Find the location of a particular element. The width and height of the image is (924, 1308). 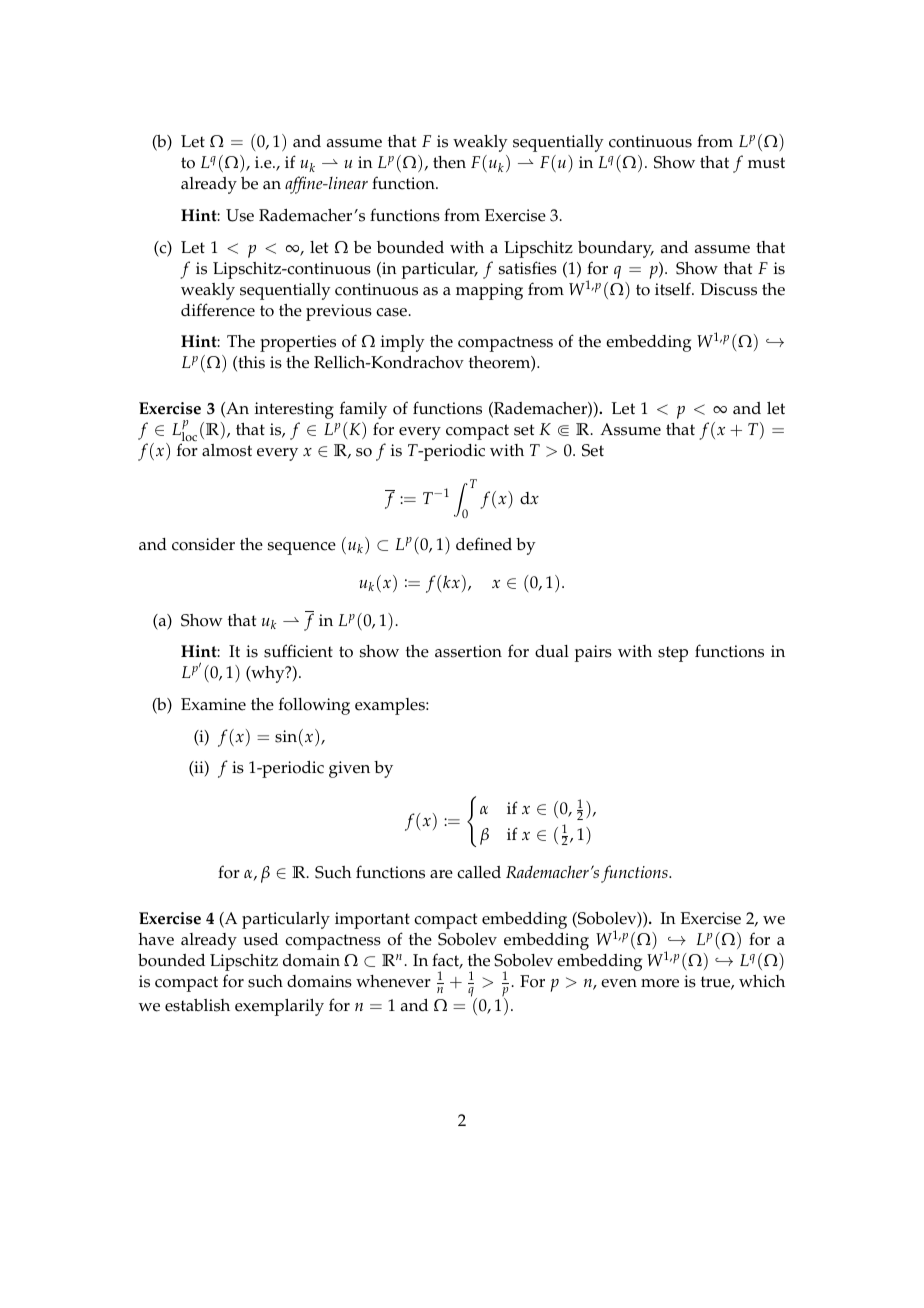

establish is located at coordinates (197, 1005).
